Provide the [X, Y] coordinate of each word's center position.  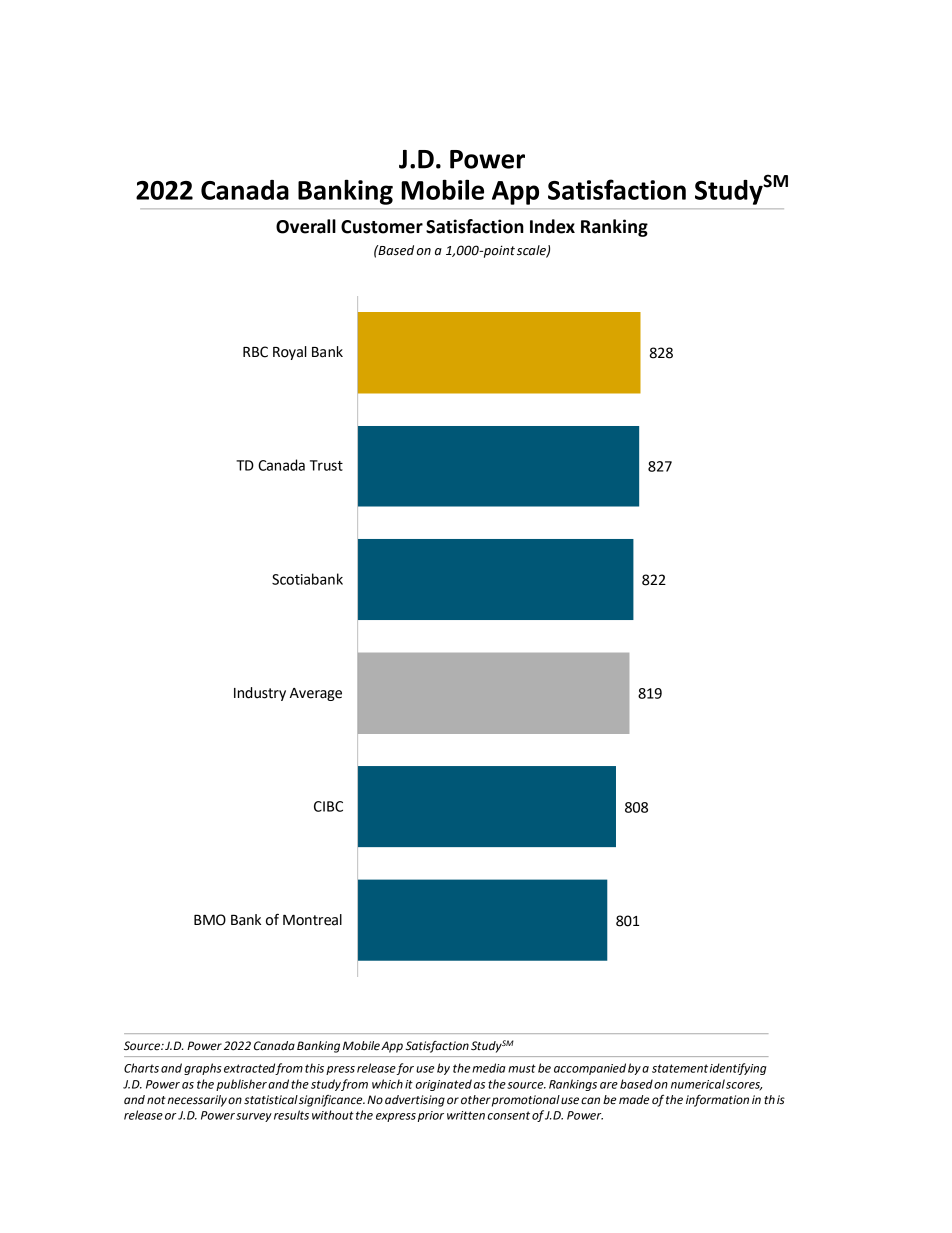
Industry [260, 694]
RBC [255, 352]
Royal [290, 353]
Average [316, 694]
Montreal [312, 920]
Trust [326, 465]
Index [552, 226]
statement [680, 1068]
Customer [382, 227]
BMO [210, 920]
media [489, 1068]
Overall [306, 226]
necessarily [197, 1101]
